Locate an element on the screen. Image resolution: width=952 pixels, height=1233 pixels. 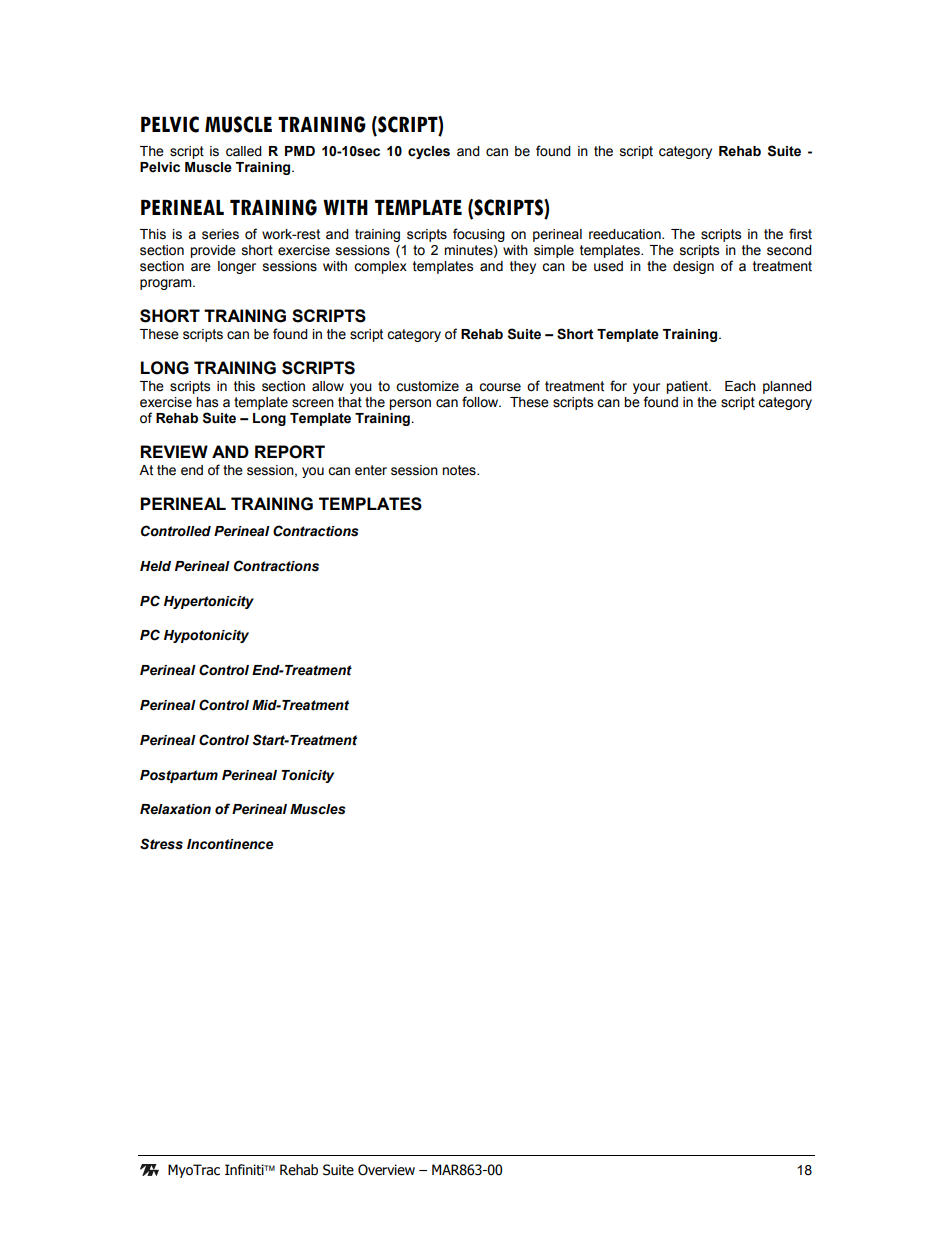
called is located at coordinates (244, 151).
